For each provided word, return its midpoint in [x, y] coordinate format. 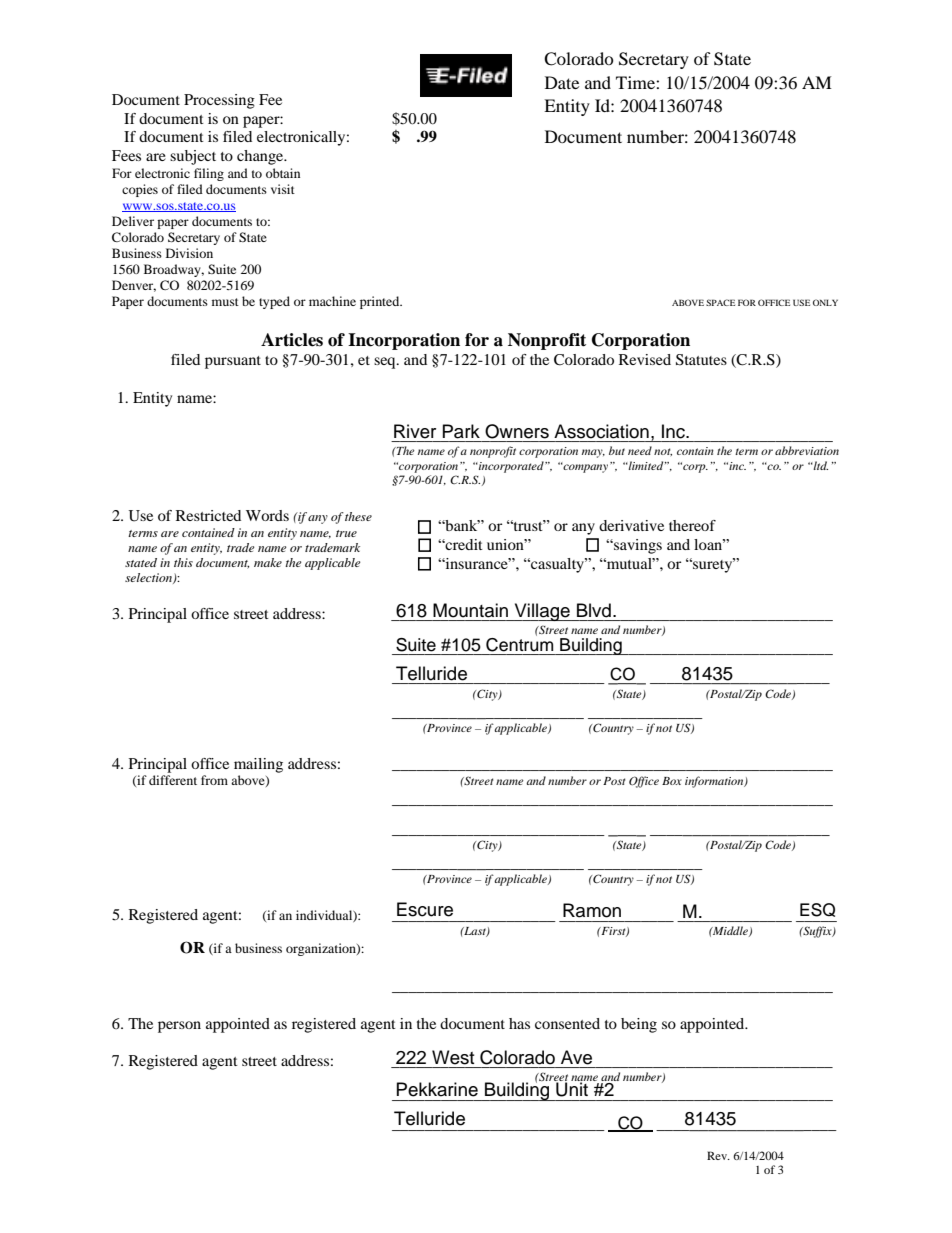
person [179, 1027]
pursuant [233, 362]
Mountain [470, 610]
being [639, 1025]
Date [562, 82]
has [519, 1023]
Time [636, 82]
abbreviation [807, 450]
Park [461, 431]
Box [672, 781]
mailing [258, 765]
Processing [219, 101]
